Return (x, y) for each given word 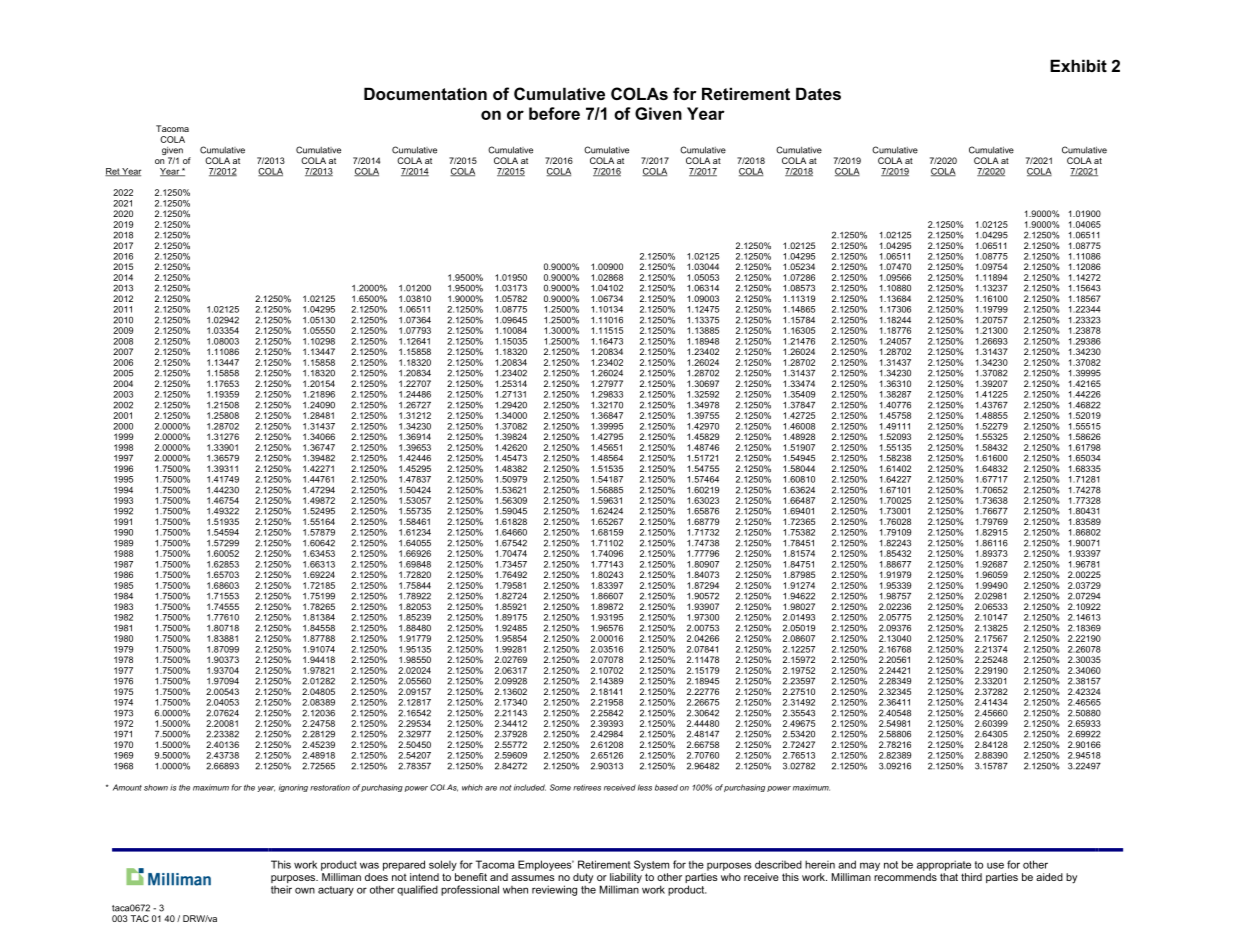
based (666, 787)
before (554, 113)
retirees (587, 787)
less (645, 787)
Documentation (425, 93)
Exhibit (1078, 65)
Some (560, 787)
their (281, 889)
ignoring (293, 788)
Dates (818, 93)
